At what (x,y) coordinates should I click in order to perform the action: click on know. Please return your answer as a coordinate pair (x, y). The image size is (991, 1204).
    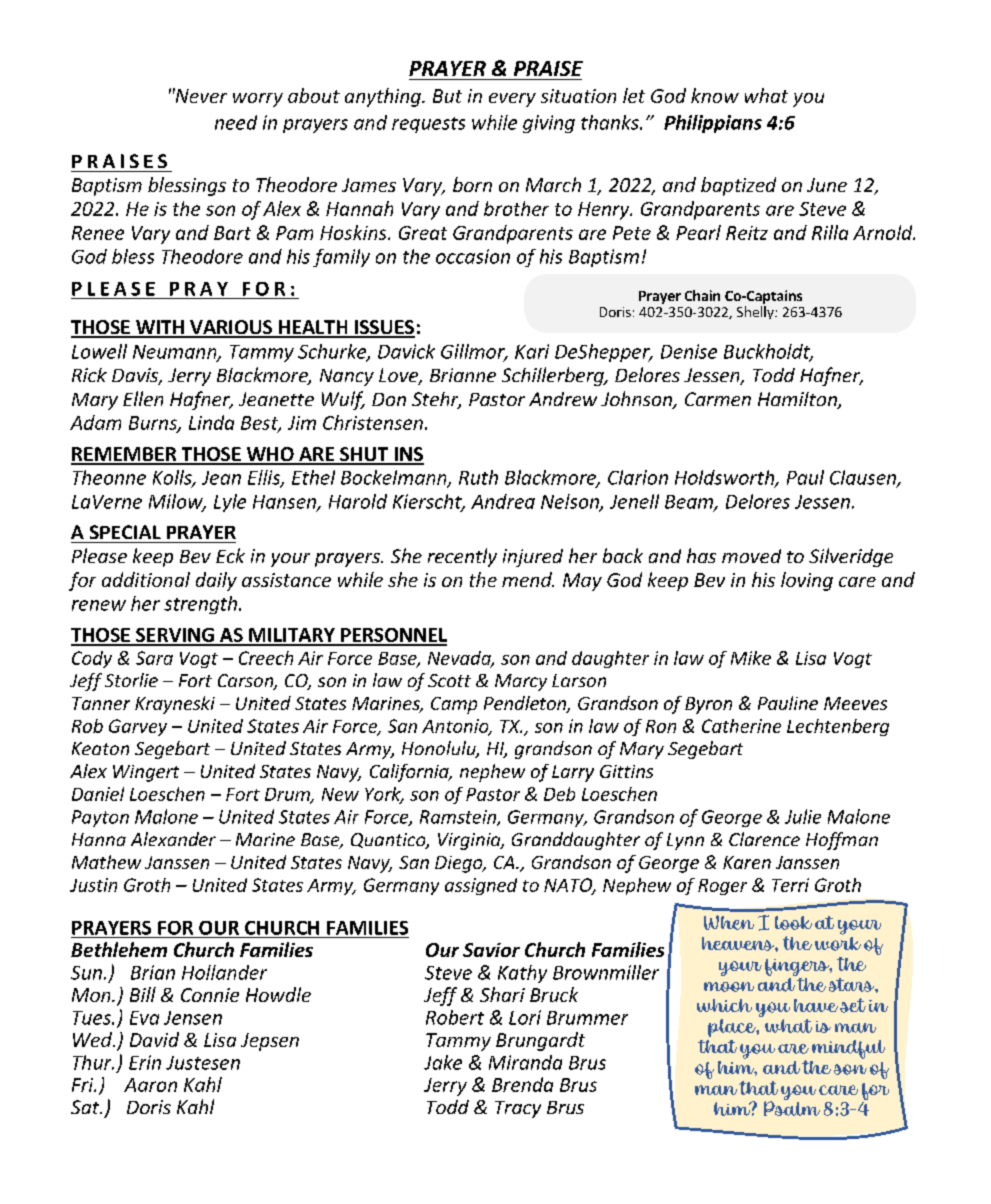
    Looking at the image, I should click on (715, 95).
